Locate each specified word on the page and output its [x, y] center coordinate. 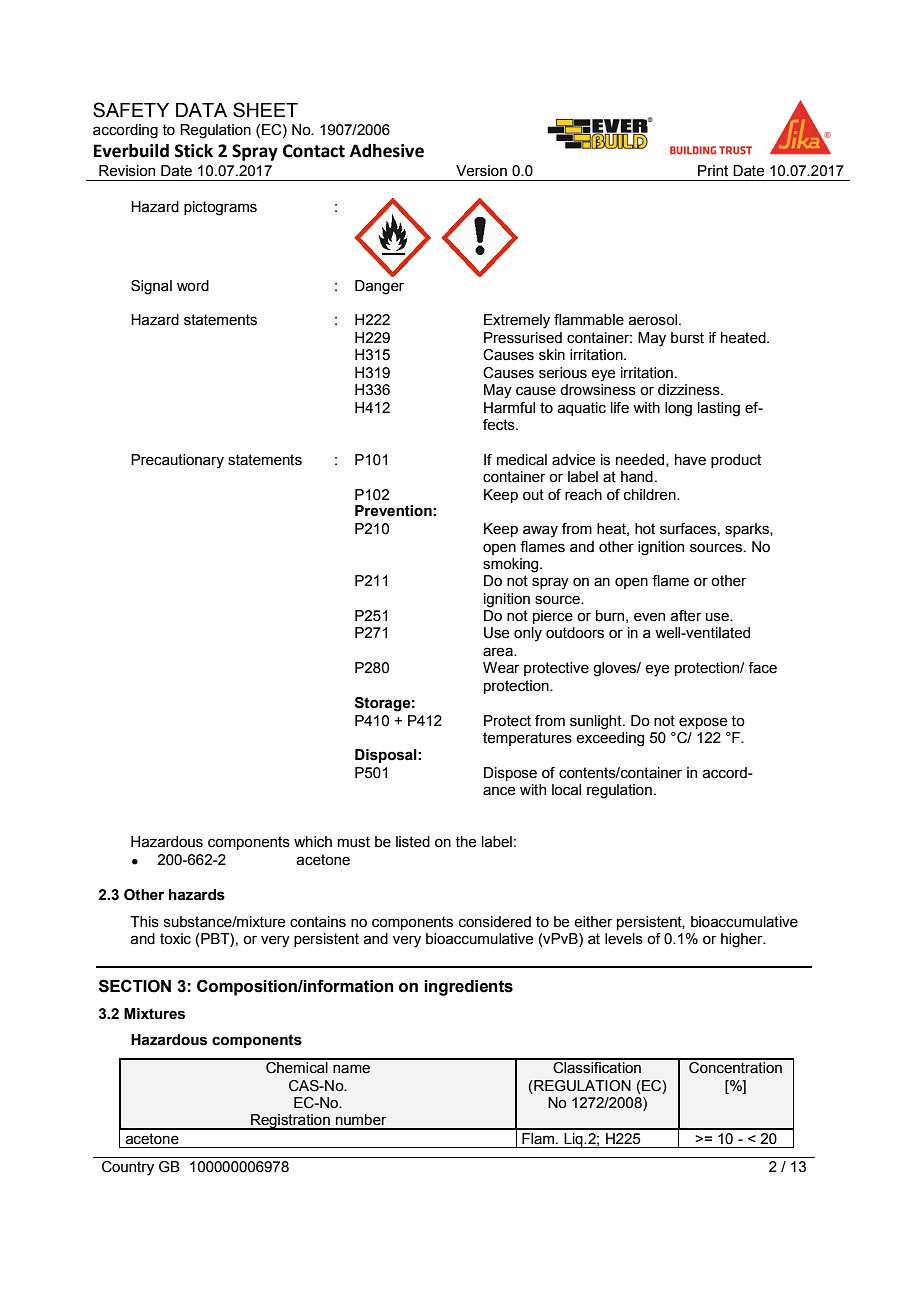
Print [713, 171]
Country [128, 1168]
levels [624, 939]
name [351, 1069]
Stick [194, 151]
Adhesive [387, 151]
